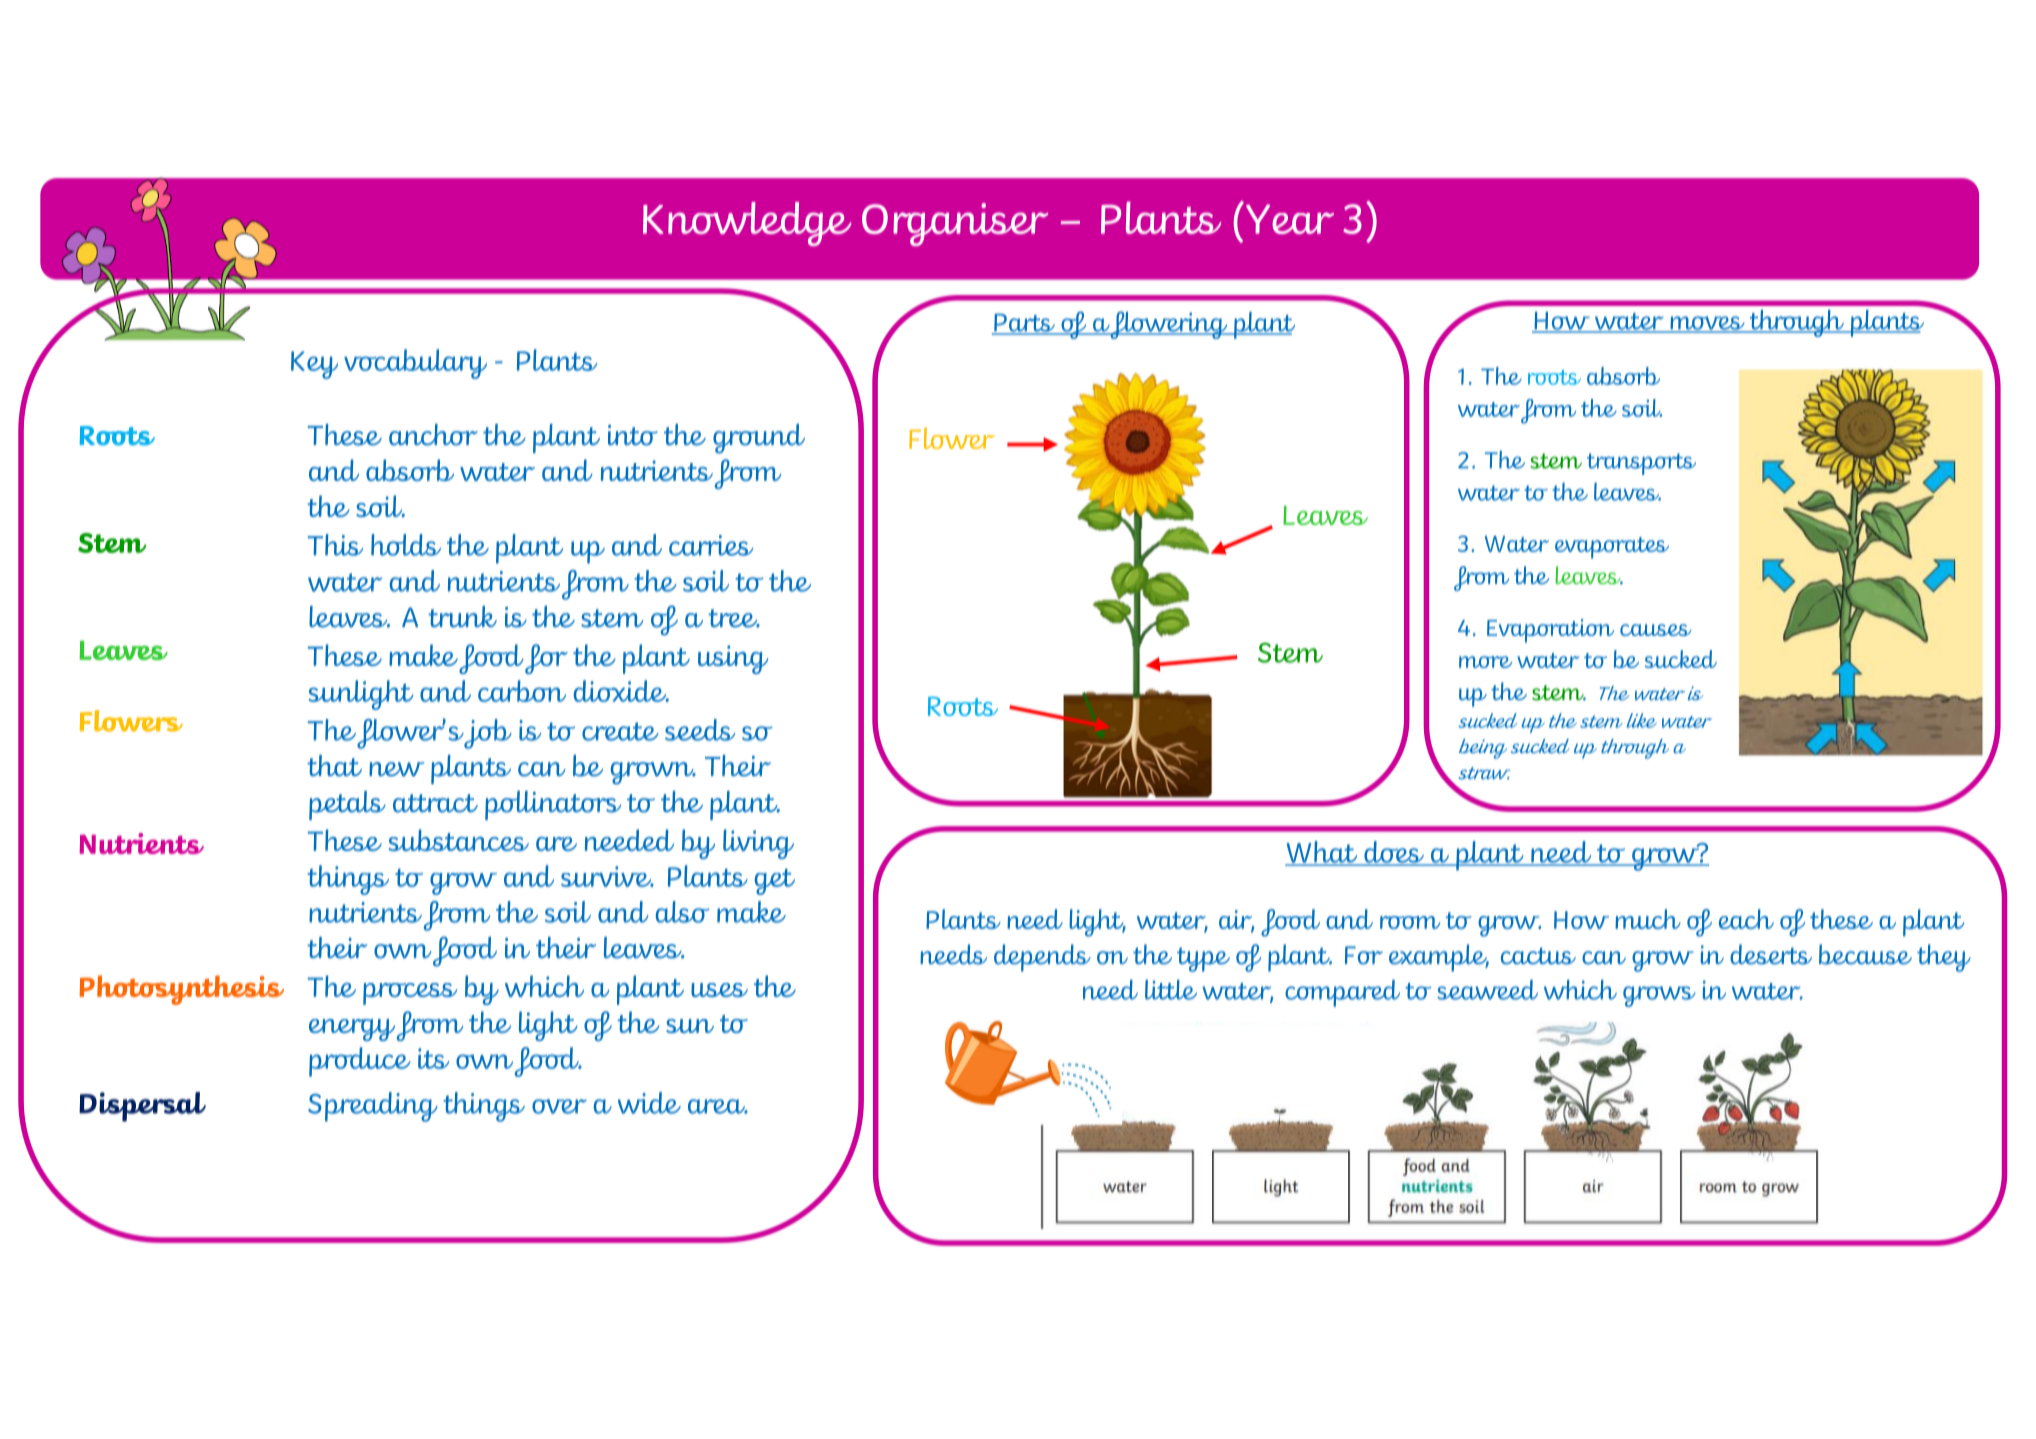 The image size is (2036, 1439). What do you see at coordinates (360, 1062) in the screenshot?
I see `produce` at bounding box center [360, 1062].
